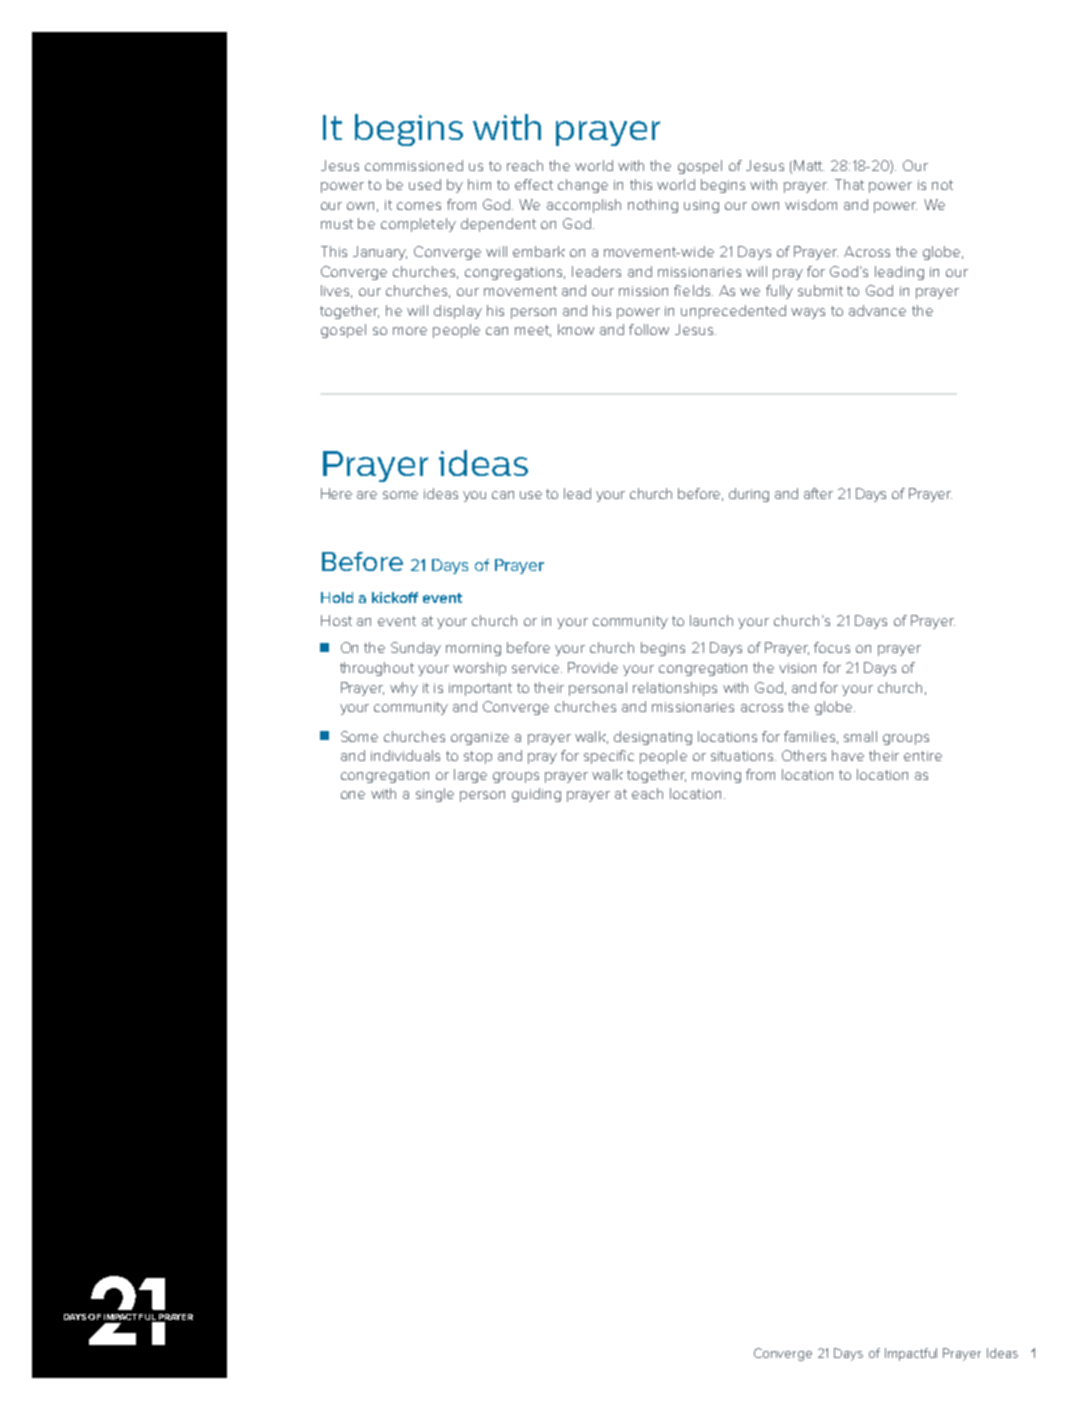 The height and width of the screenshot is (1410, 1089). Describe the element at coordinates (367, 495) in the screenshot. I see `are` at that location.
